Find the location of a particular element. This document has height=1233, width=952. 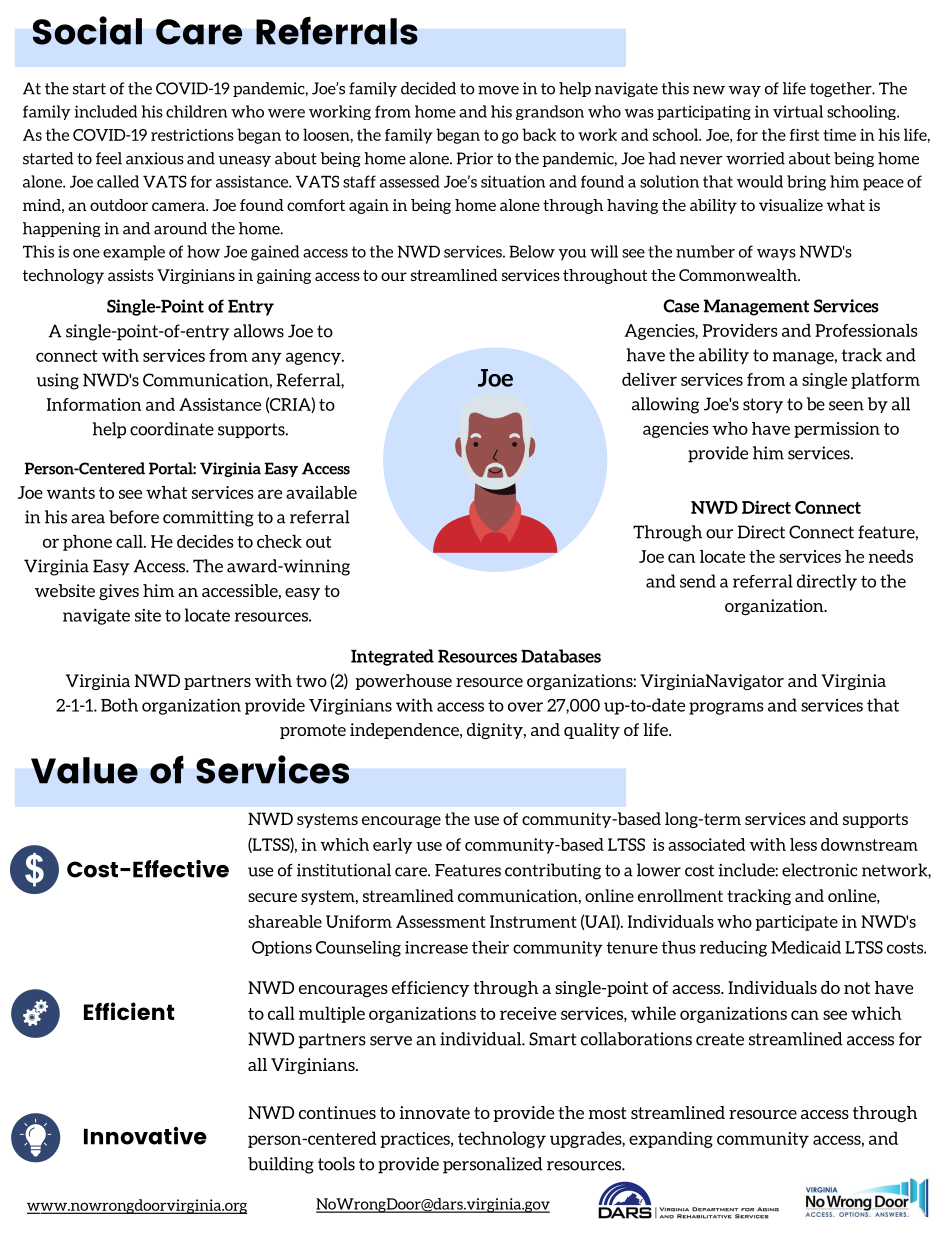

gives is located at coordinates (119, 592).
